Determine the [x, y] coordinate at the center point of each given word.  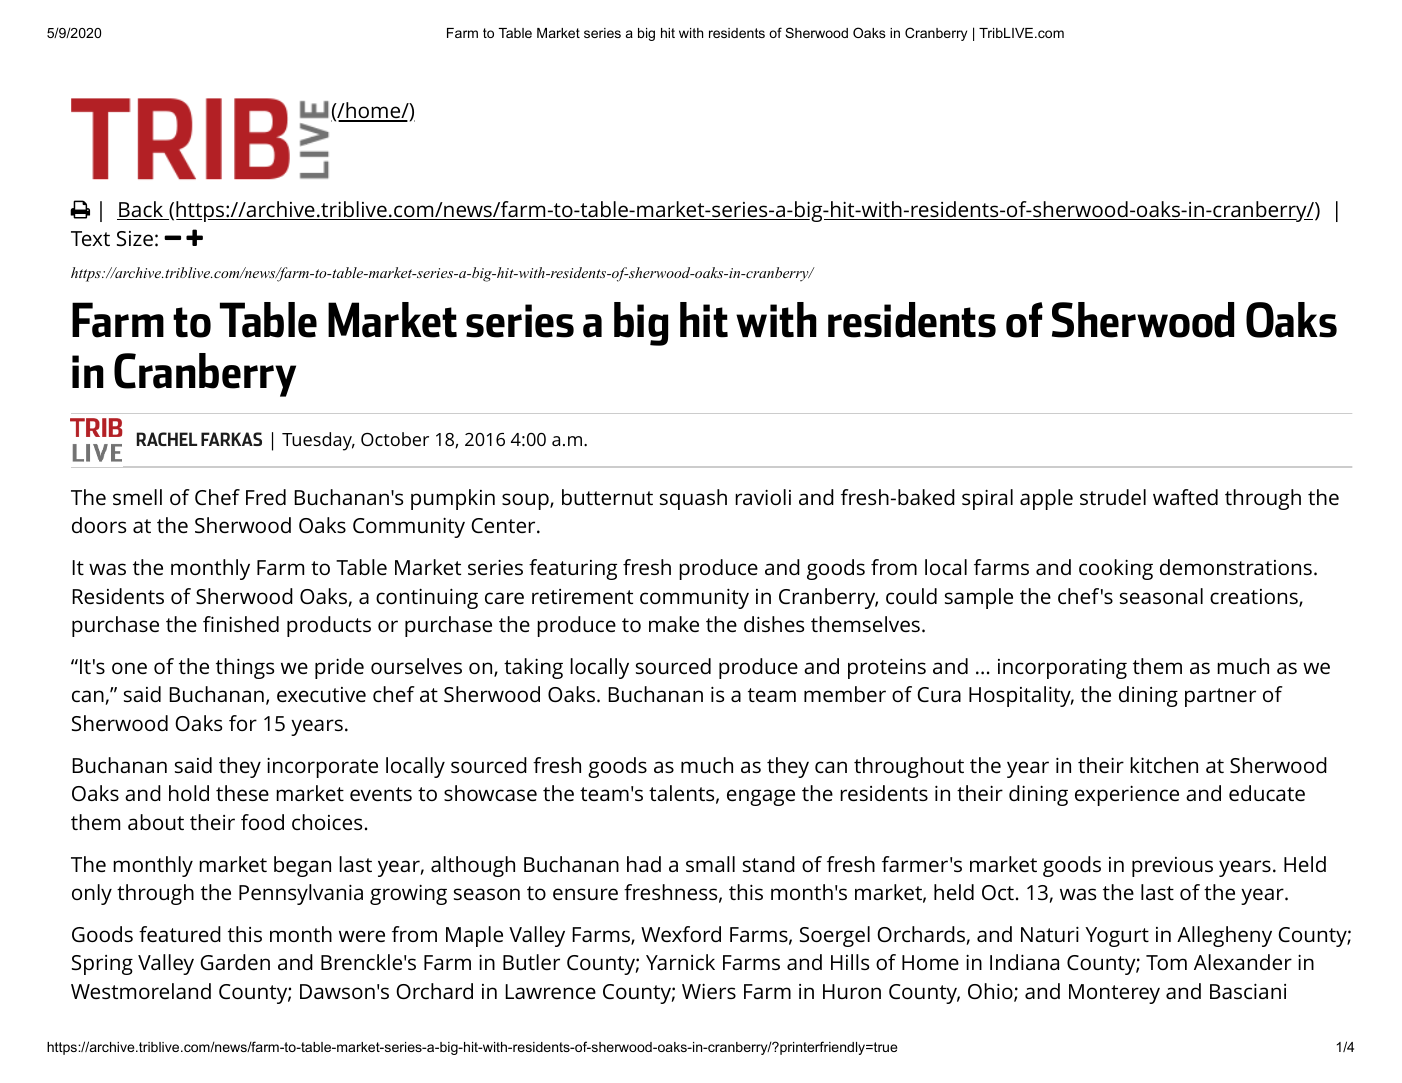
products [329, 626]
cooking [1116, 569]
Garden [235, 962]
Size [135, 238]
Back [141, 210]
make [674, 624]
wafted [1185, 497]
